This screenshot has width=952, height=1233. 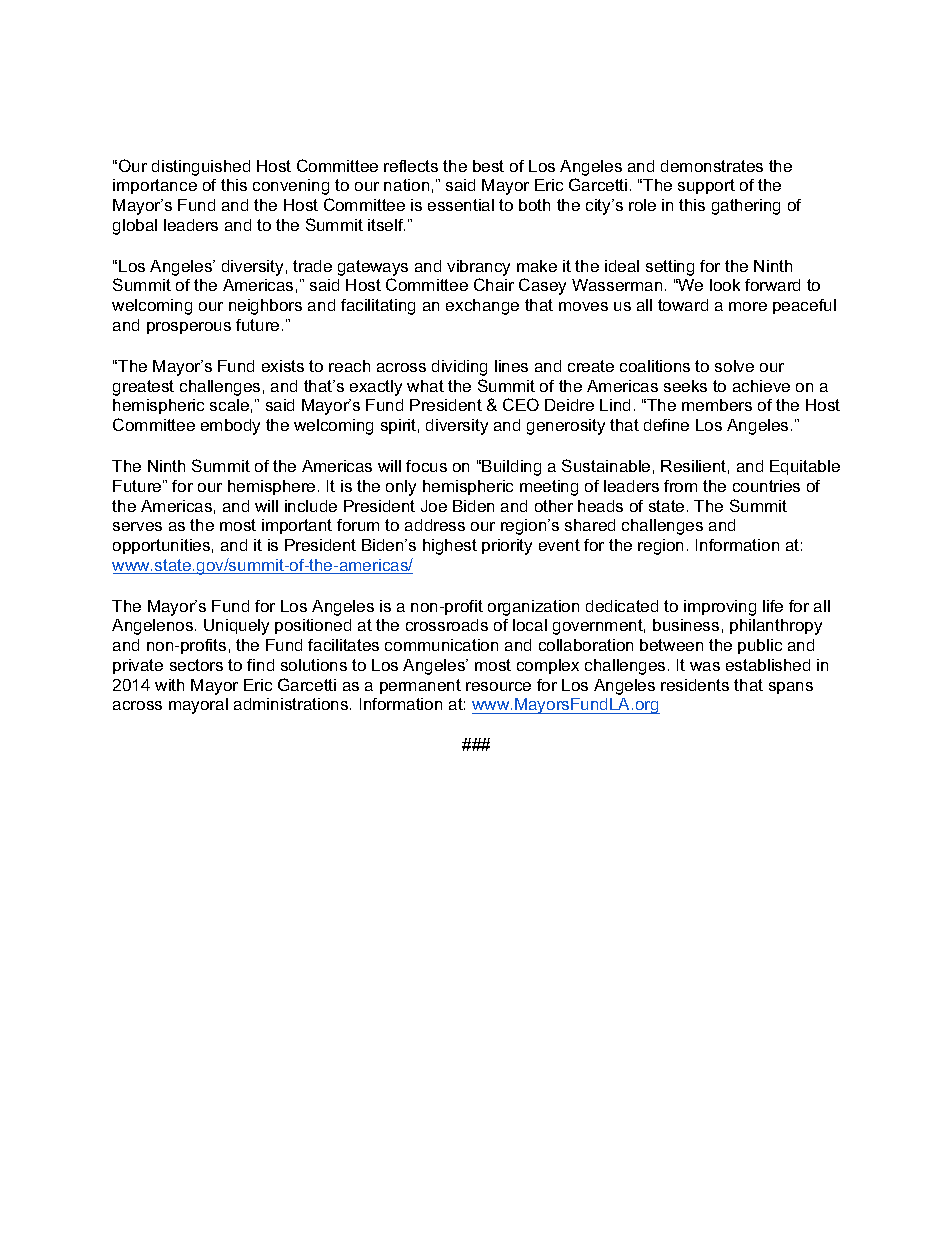 What do you see at coordinates (498, 686) in the screenshot?
I see `resource` at bounding box center [498, 686].
